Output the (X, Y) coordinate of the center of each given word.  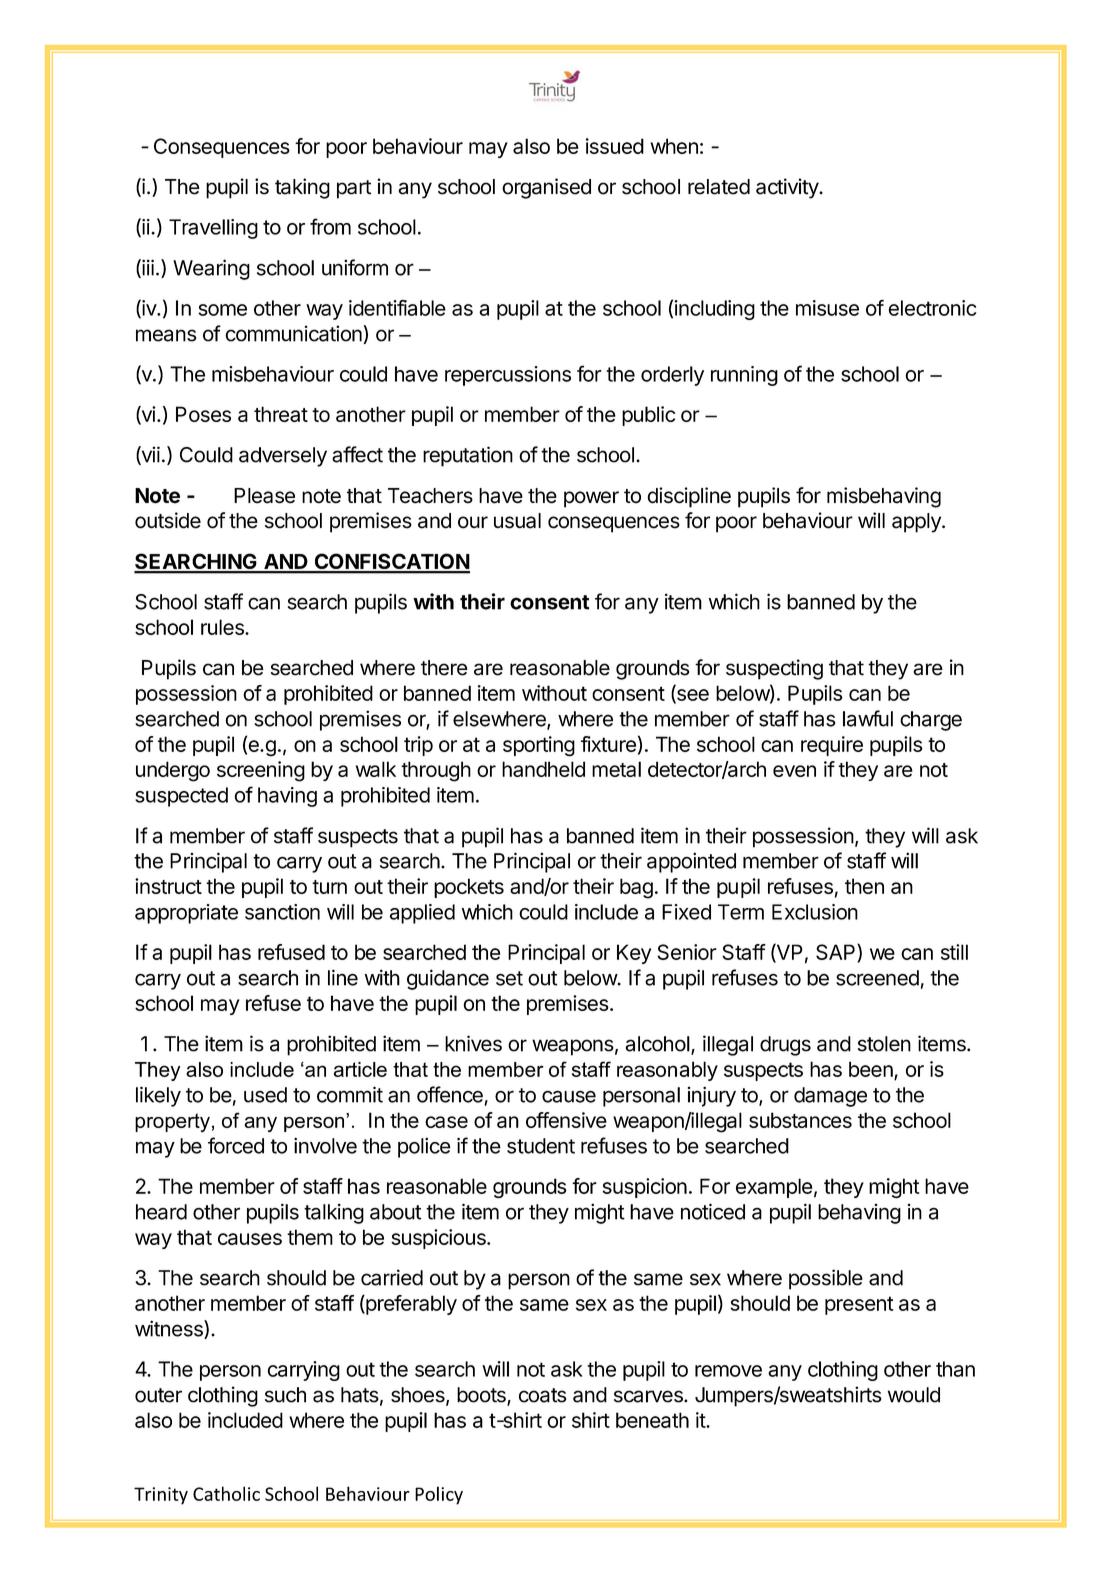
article (360, 1069)
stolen (884, 1044)
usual (517, 521)
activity (788, 188)
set (509, 978)
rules (223, 627)
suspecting (774, 669)
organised (546, 188)
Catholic (226, 1493)
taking (302, 188)
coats (542, 1395)
